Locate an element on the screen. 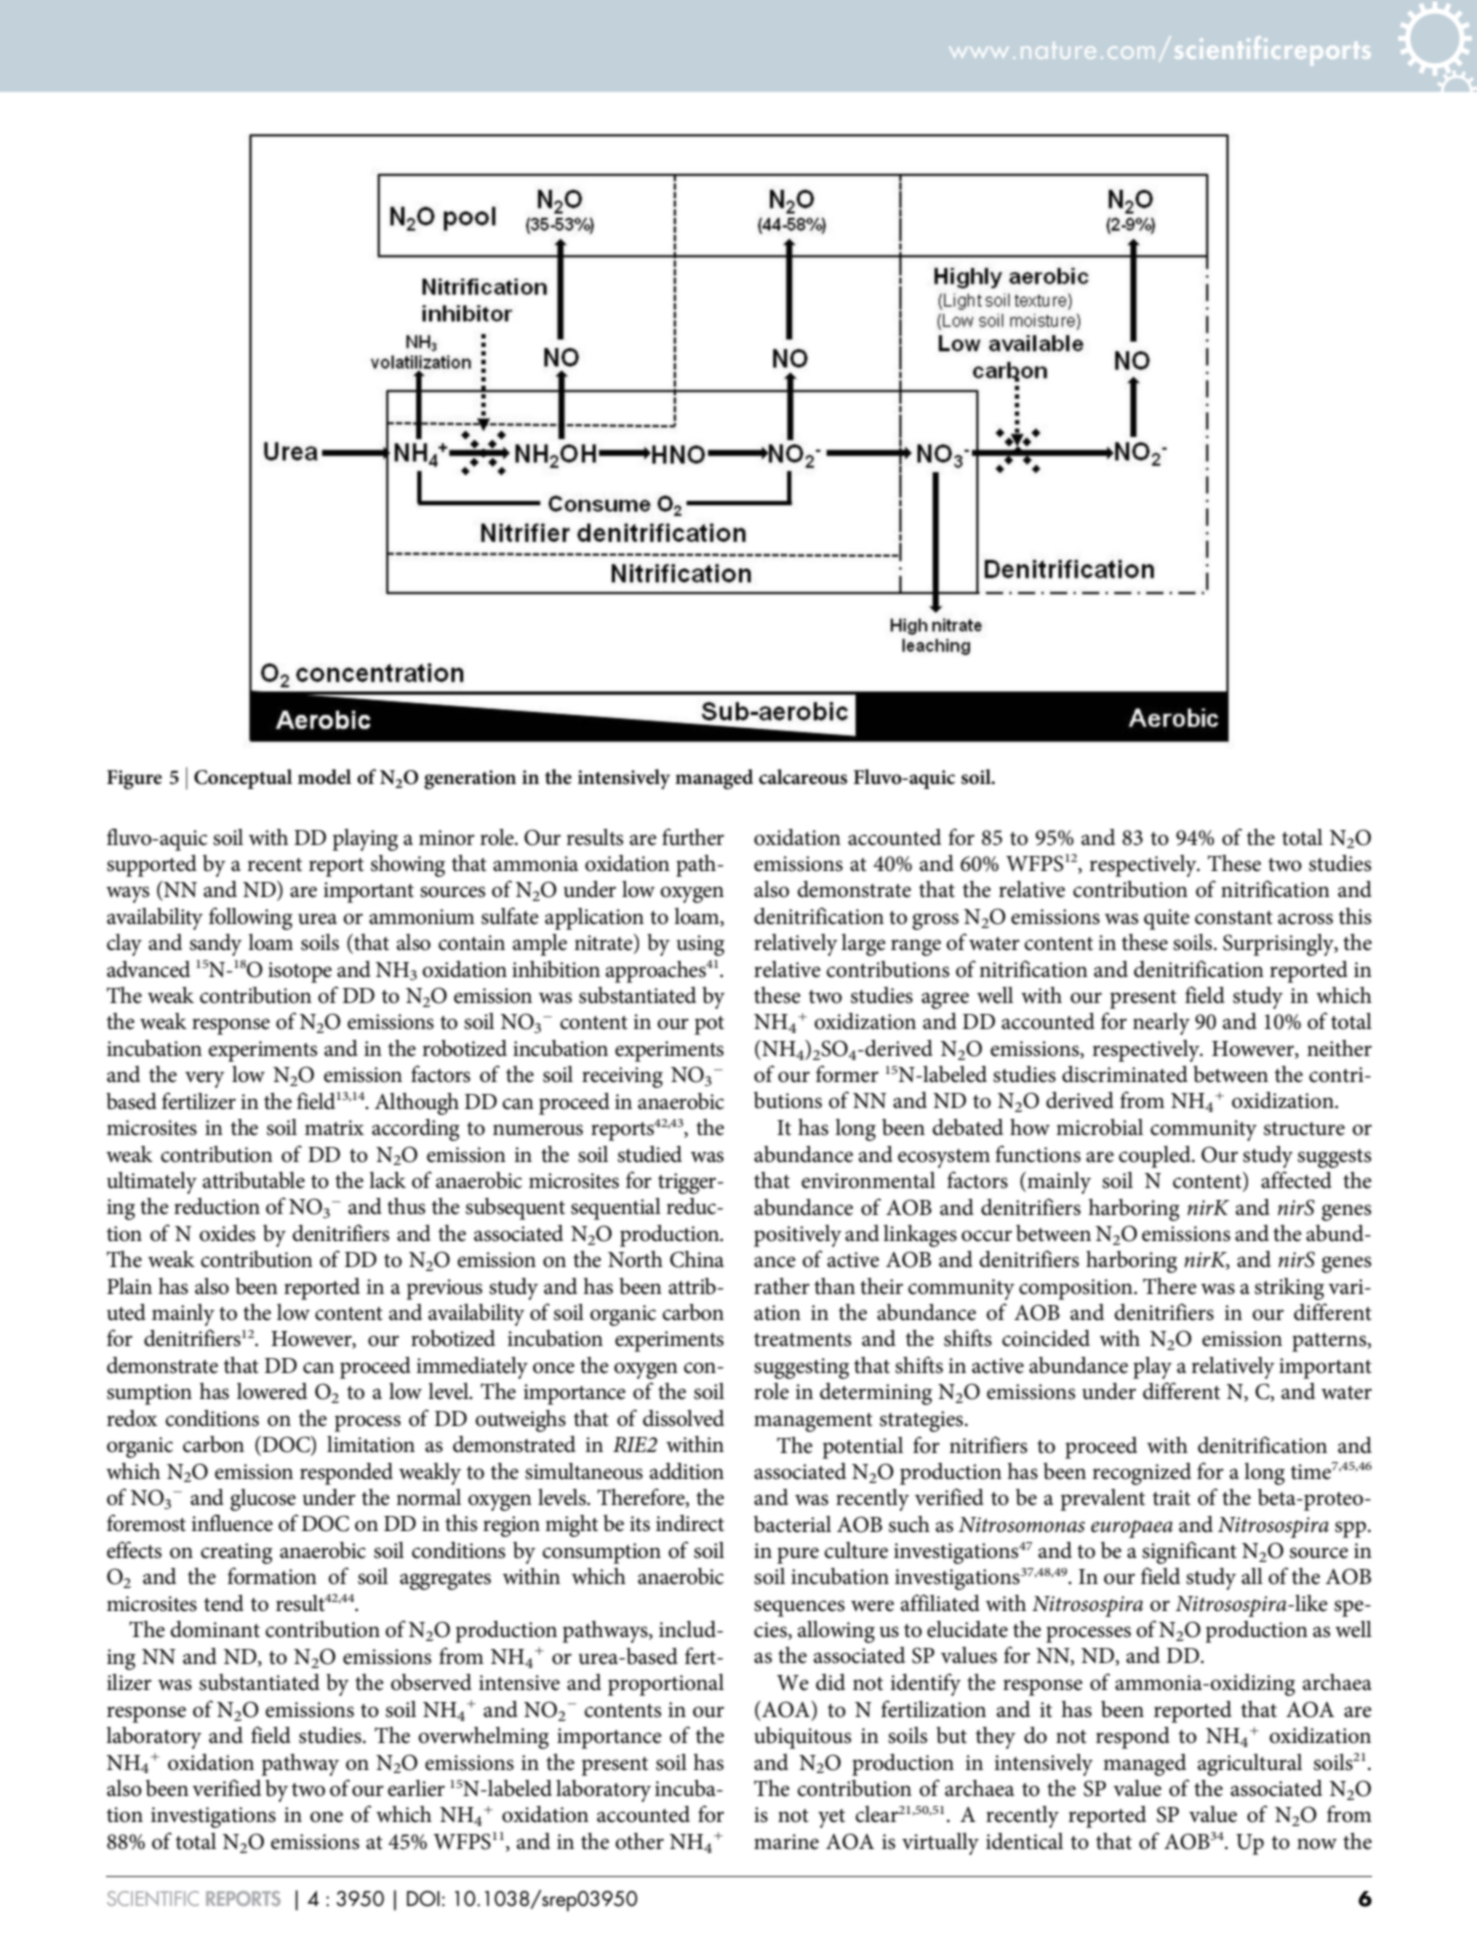 This screenshot has height=1941, width=1477. striking is located at coordinates (1289, 1289).
